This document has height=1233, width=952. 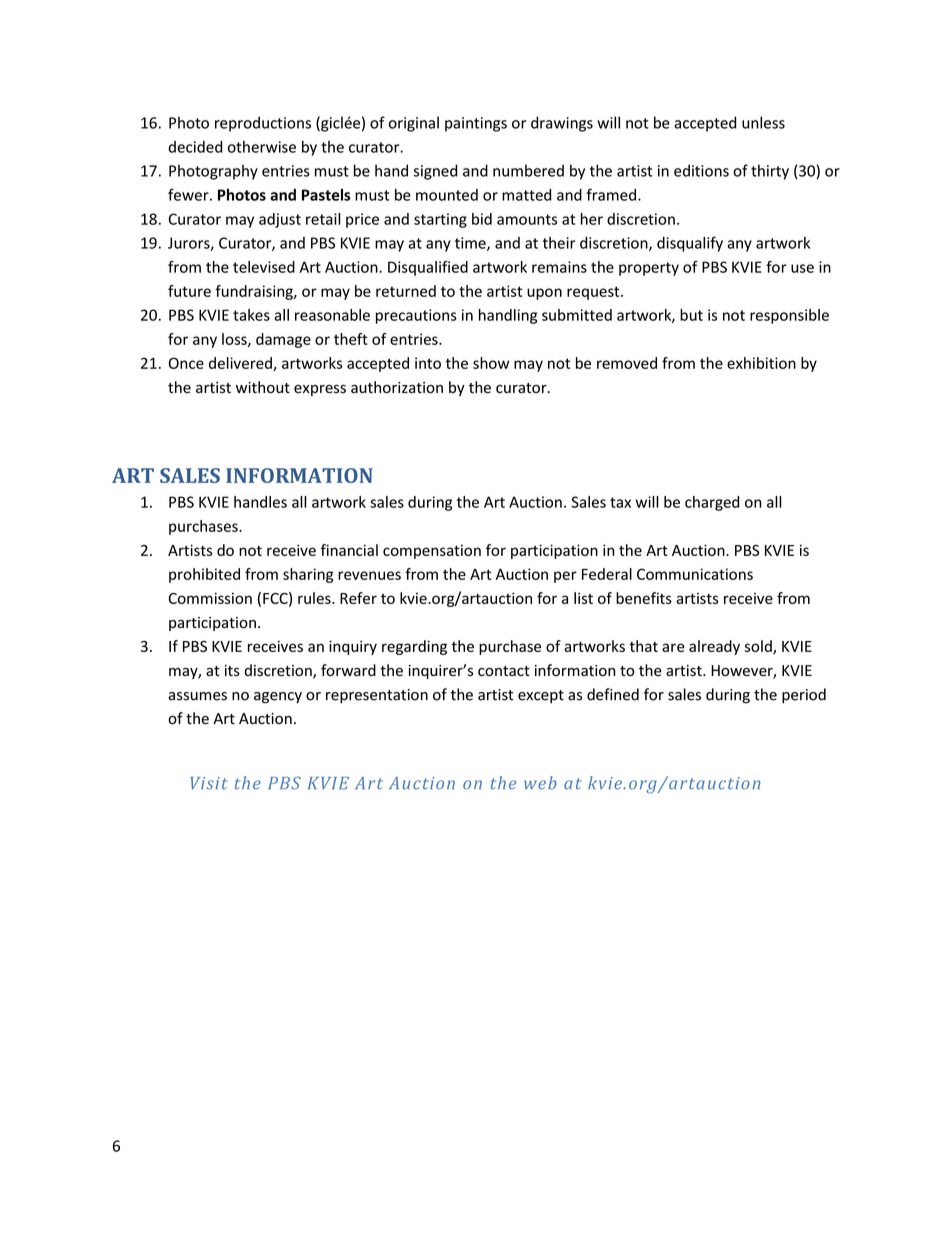 I want to click on Visit, so click(x=209, y=783).
